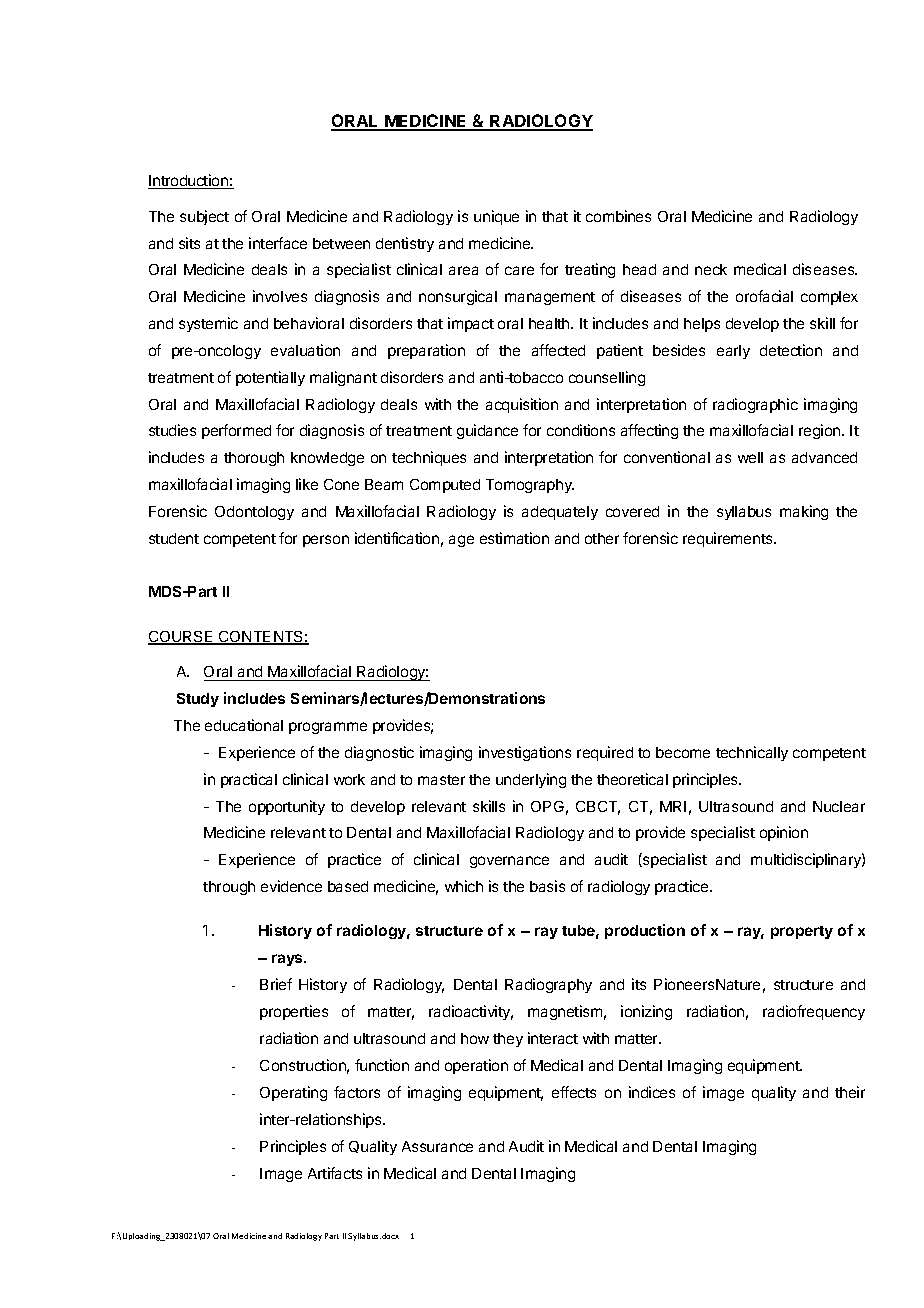 The height and width of the image is (1308, 924). Describe the element at coordinates (293, 1093) in the image. I see `Operating` at that location.
